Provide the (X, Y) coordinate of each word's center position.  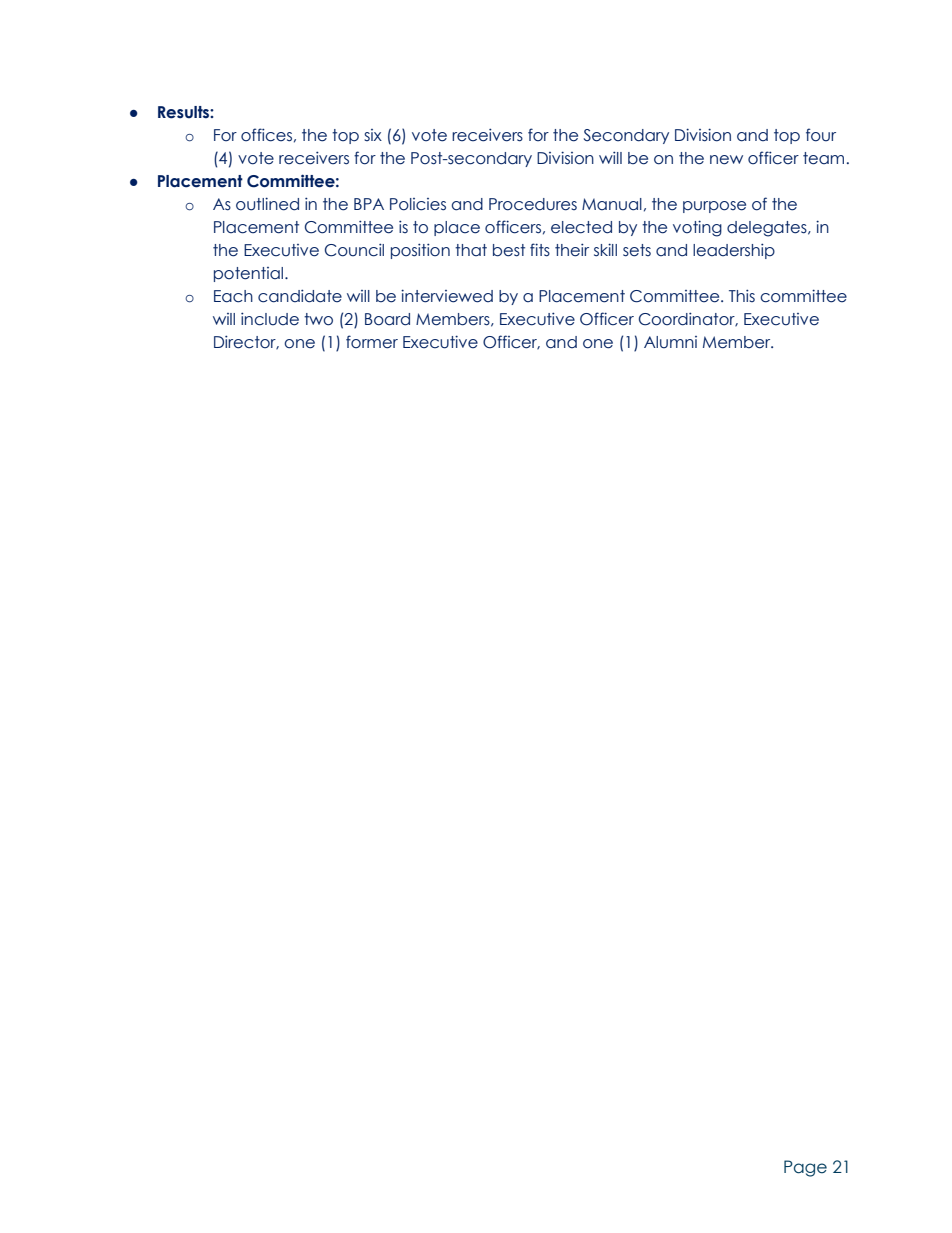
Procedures (533, 204)
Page (805, 1168)
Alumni (670, 342)
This (742, 295)
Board (387, 319)
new (726, 160)
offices (266, 135)
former (372, 342)
